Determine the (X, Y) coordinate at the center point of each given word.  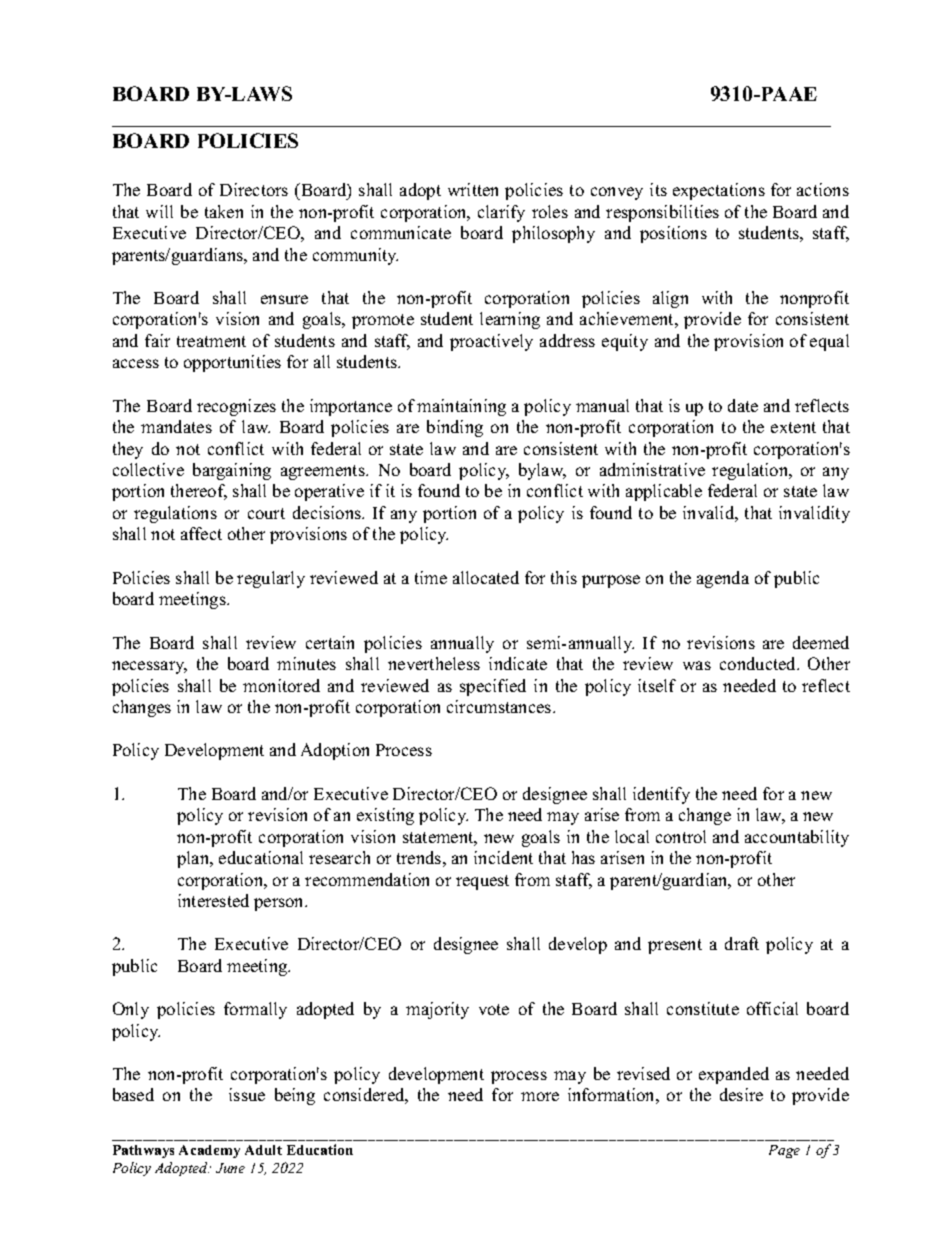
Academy (209, 1151)
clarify (501, 213)
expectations (719, 191)
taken (224, 211)
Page (784, 1151)
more (540, 1096)
